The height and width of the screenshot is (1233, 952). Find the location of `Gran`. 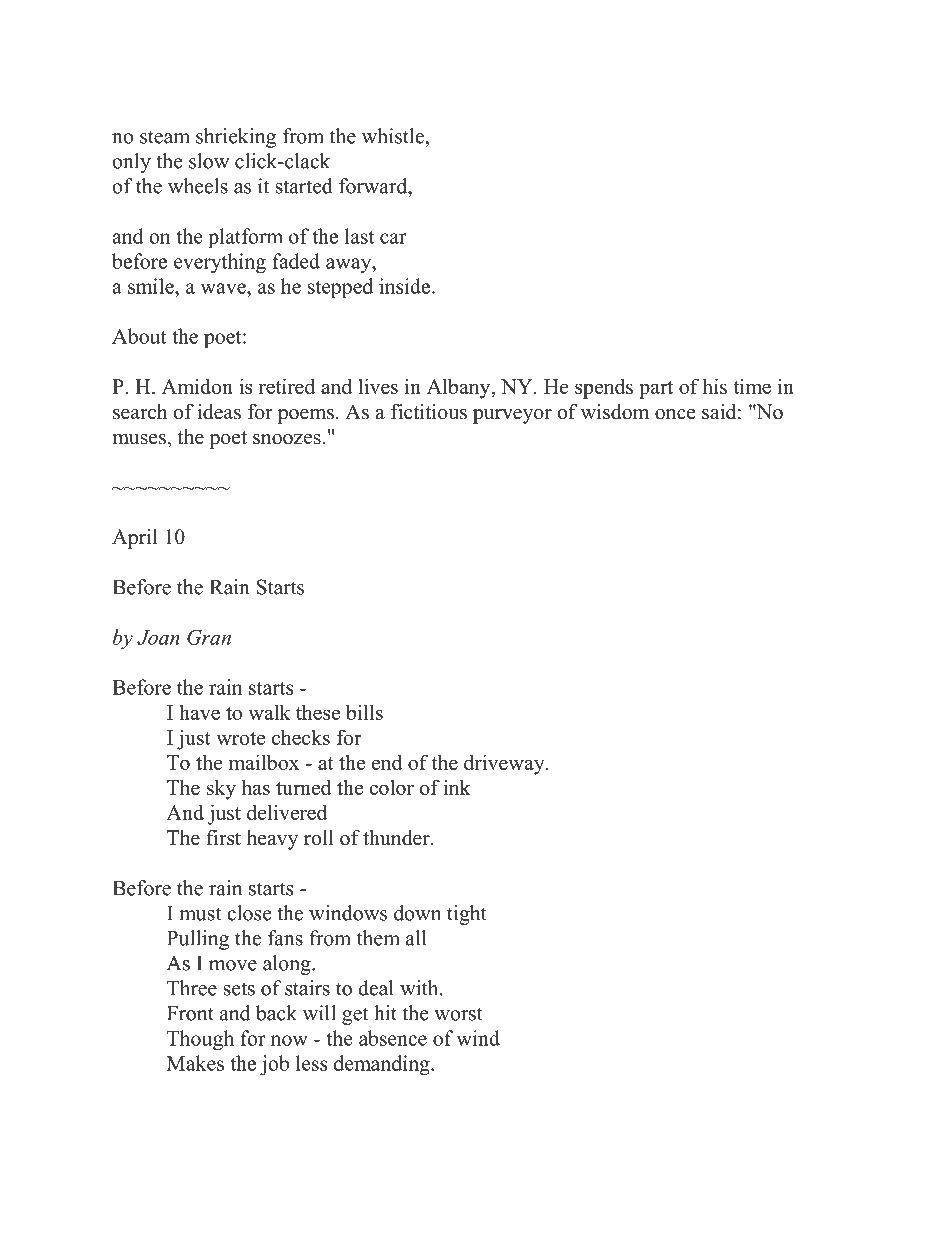

Gran is located at coordinates (209, 637).
